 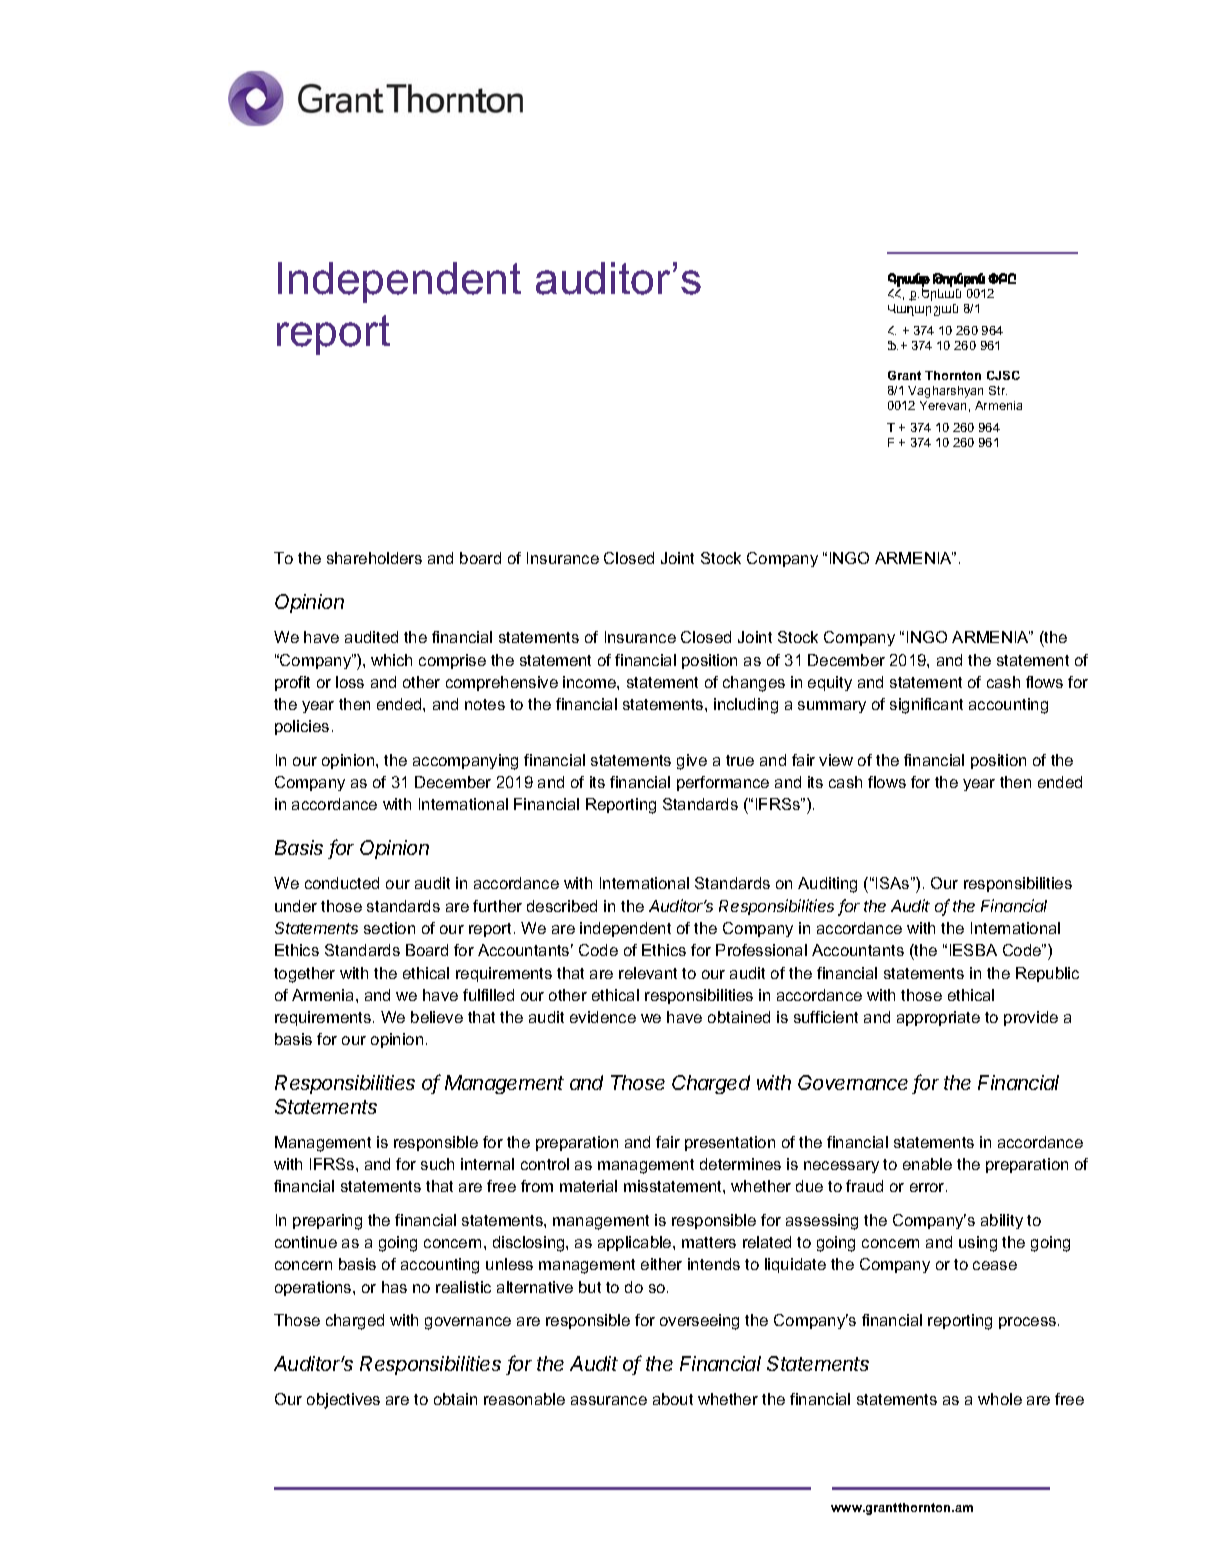 I want to click on presentation, so click(x=730, y=1143).
